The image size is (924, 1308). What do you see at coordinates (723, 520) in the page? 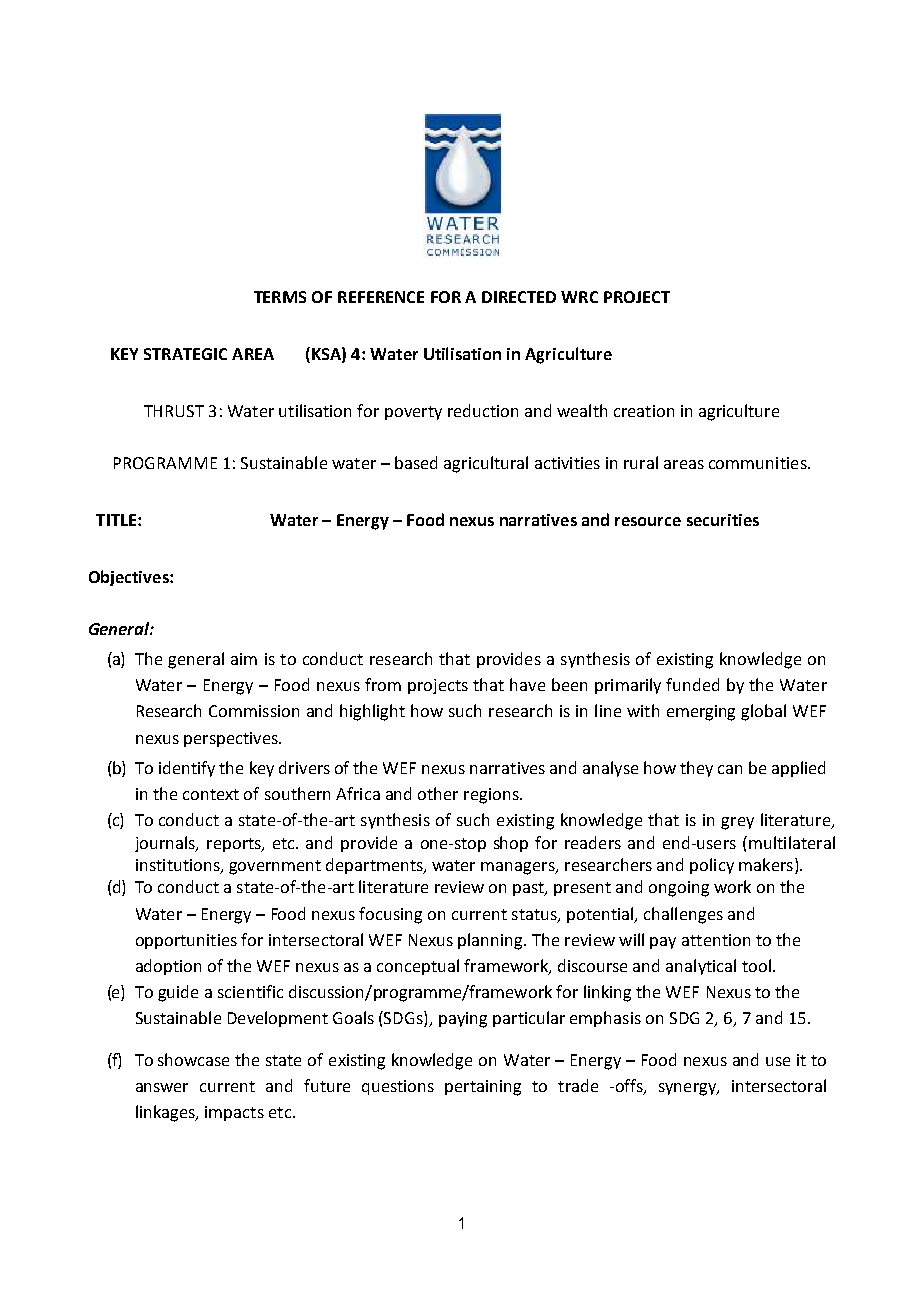
I see `securities` at bounding box center [723, 520].
